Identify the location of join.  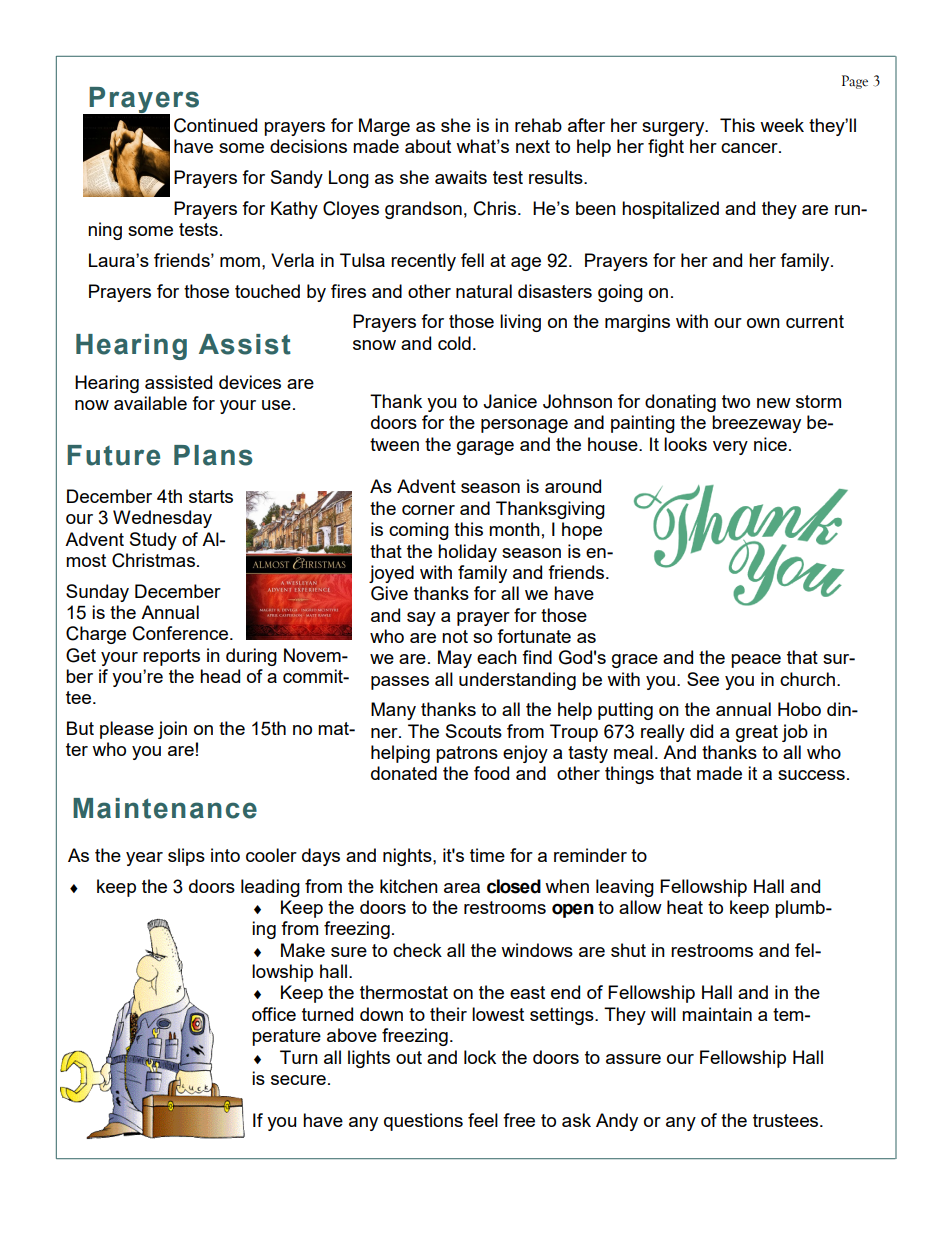
(172, 730).
